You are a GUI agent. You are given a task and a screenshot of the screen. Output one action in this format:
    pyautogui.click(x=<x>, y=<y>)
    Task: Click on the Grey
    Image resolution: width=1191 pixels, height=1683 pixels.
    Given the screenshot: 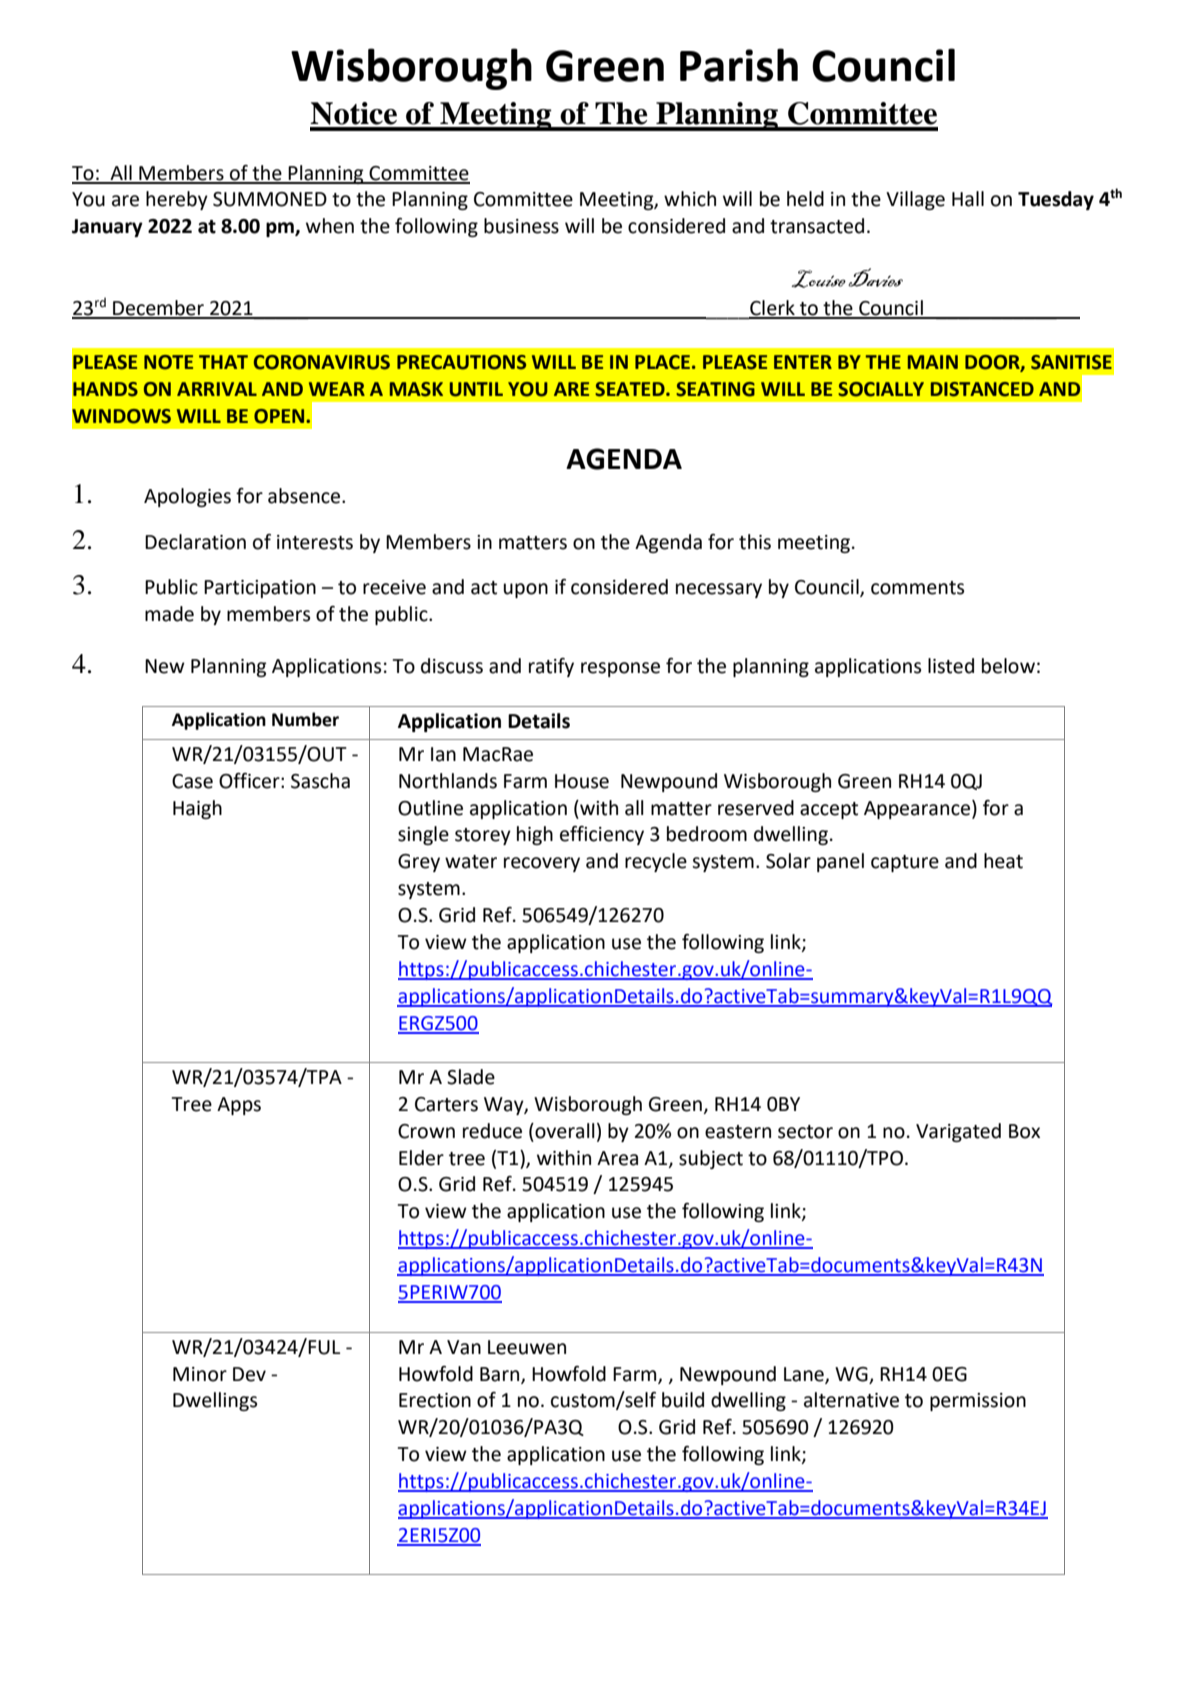 What is the action you would take?
    pyautogui.click(x=419, y=863)
